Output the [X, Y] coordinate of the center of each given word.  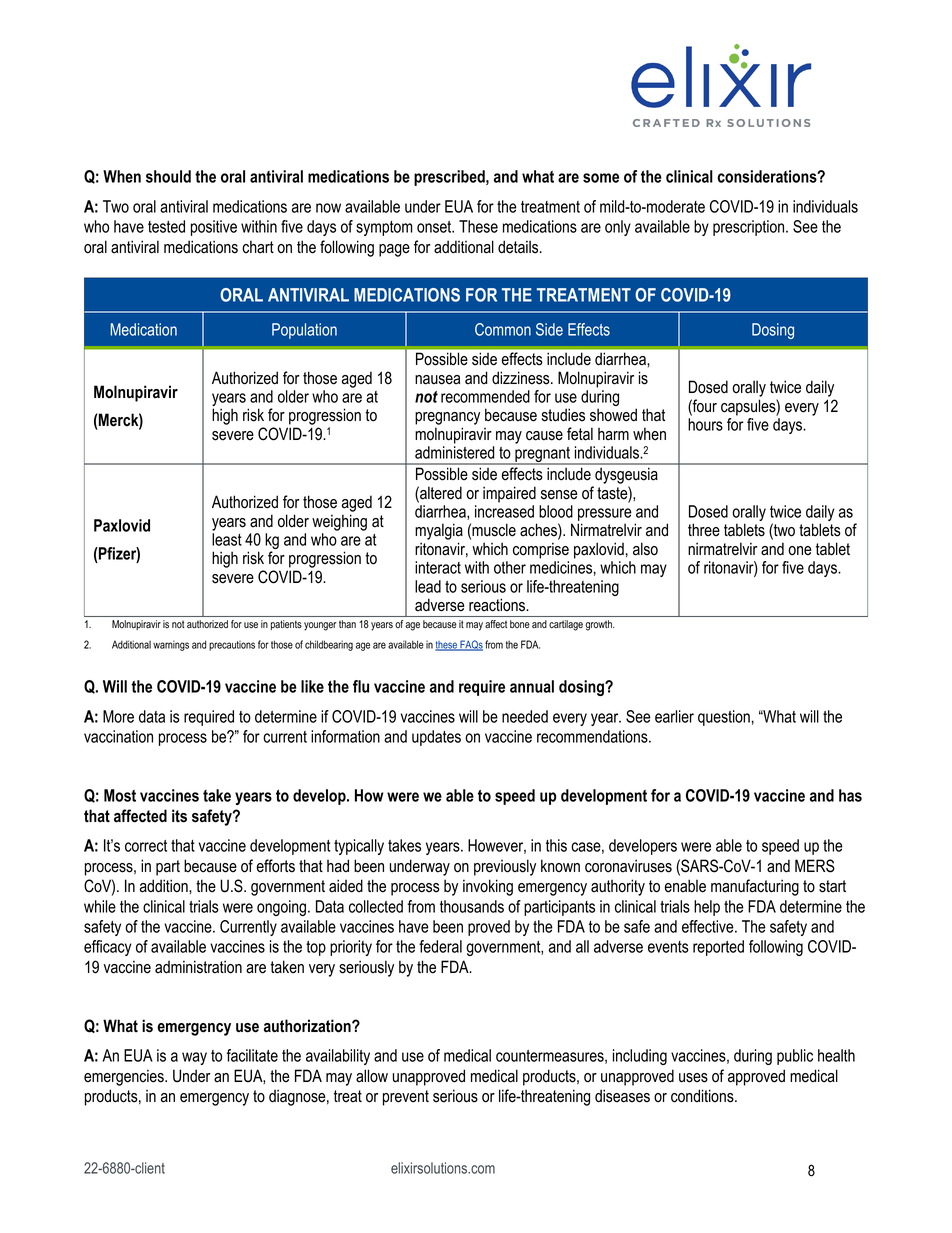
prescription [750, 228]
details [519, 247]
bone [520, 624]
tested [166, 226]
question [724, 718]
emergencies [125, 1077]
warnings [171, 645]
